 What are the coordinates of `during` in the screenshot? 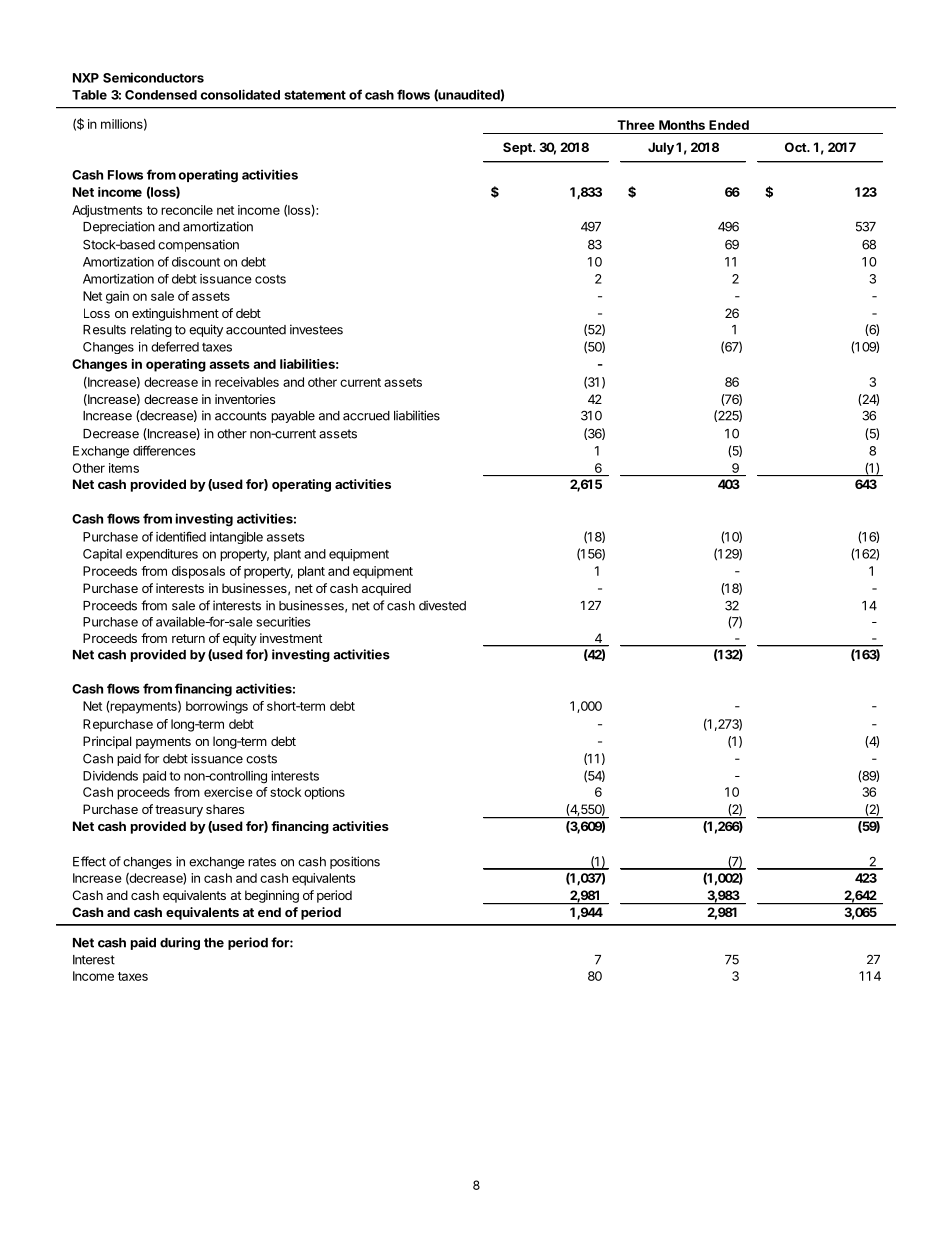 It's located at (180, 943).
